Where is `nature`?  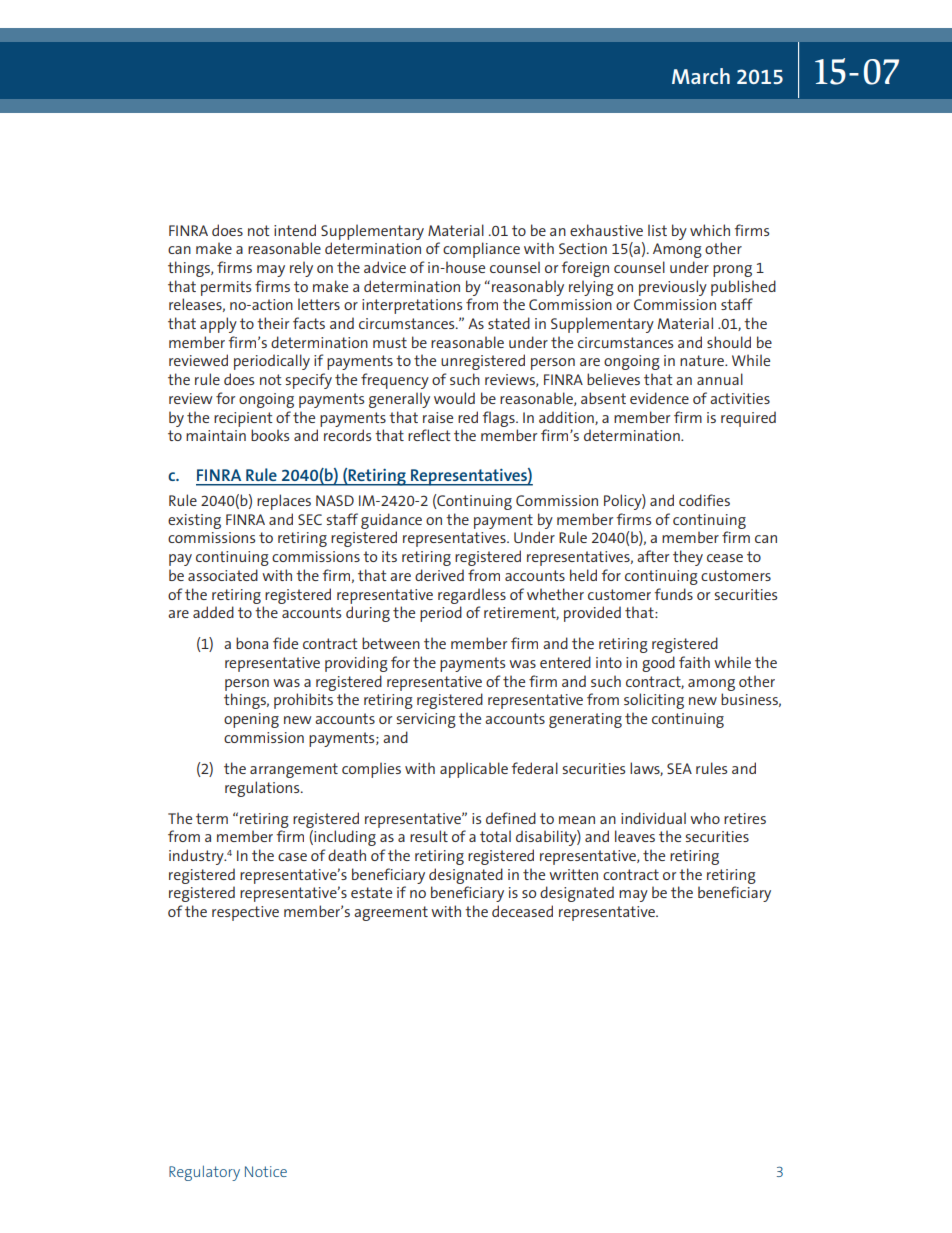
nature is located at coordinates (703, 360).
